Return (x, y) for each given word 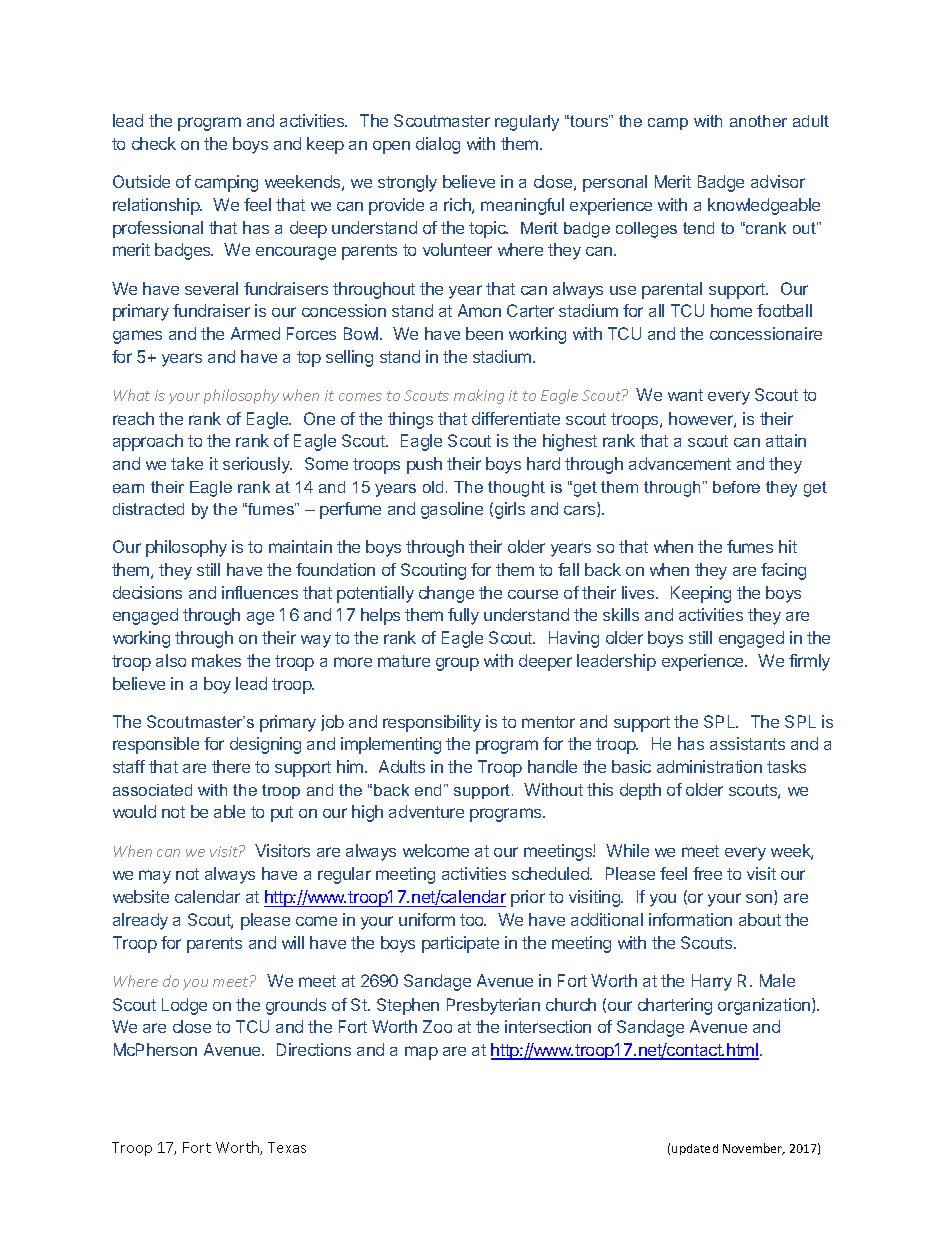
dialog (438, 145)
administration (709, 766)
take (187, 463)
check (154, 143)
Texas (287, 1147)
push (424, 465)
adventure (426, 811)
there (231, 766)
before (736, 487)
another (758, 121)
